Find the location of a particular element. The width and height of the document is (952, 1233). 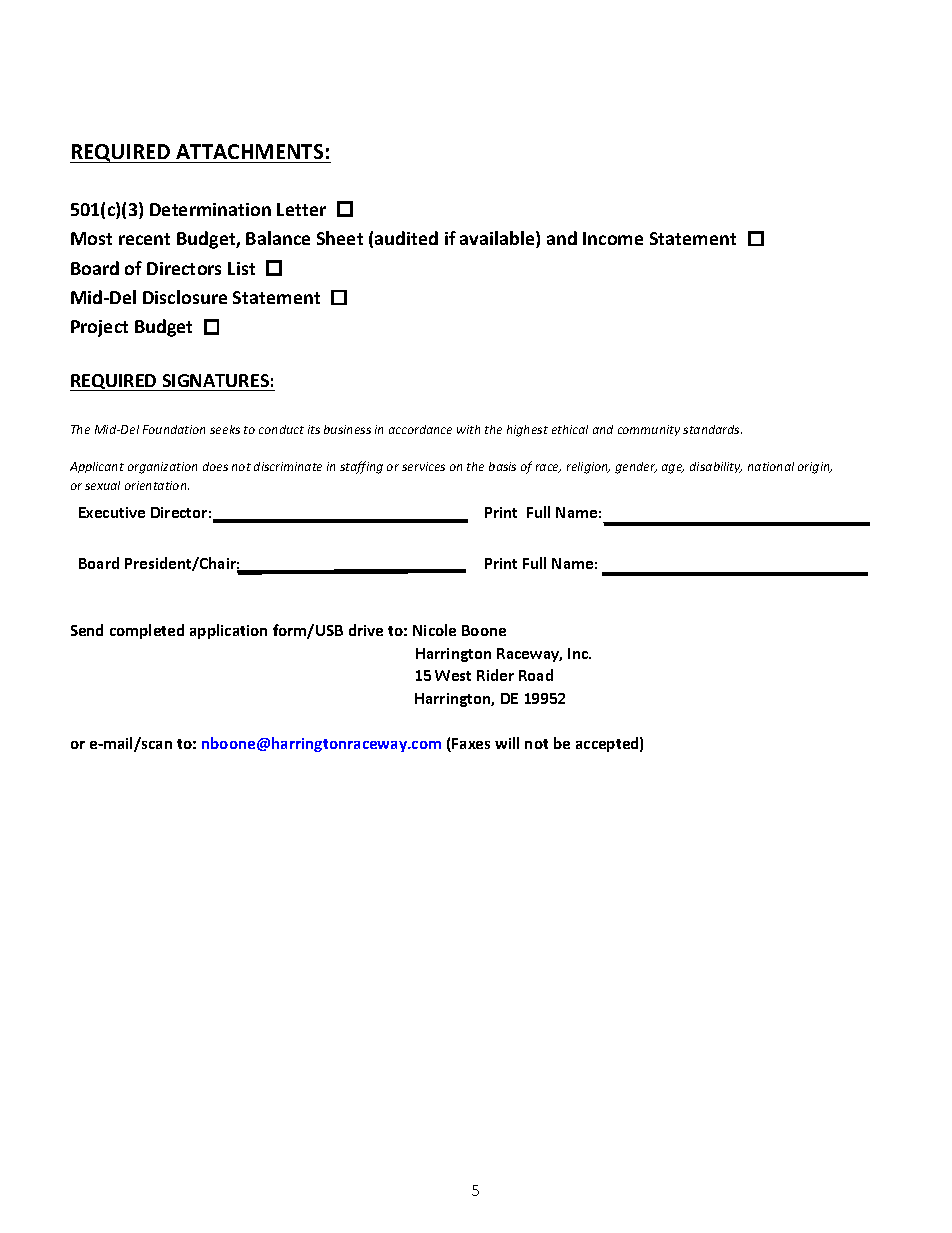

Income is located at coordinates (613, 238).
